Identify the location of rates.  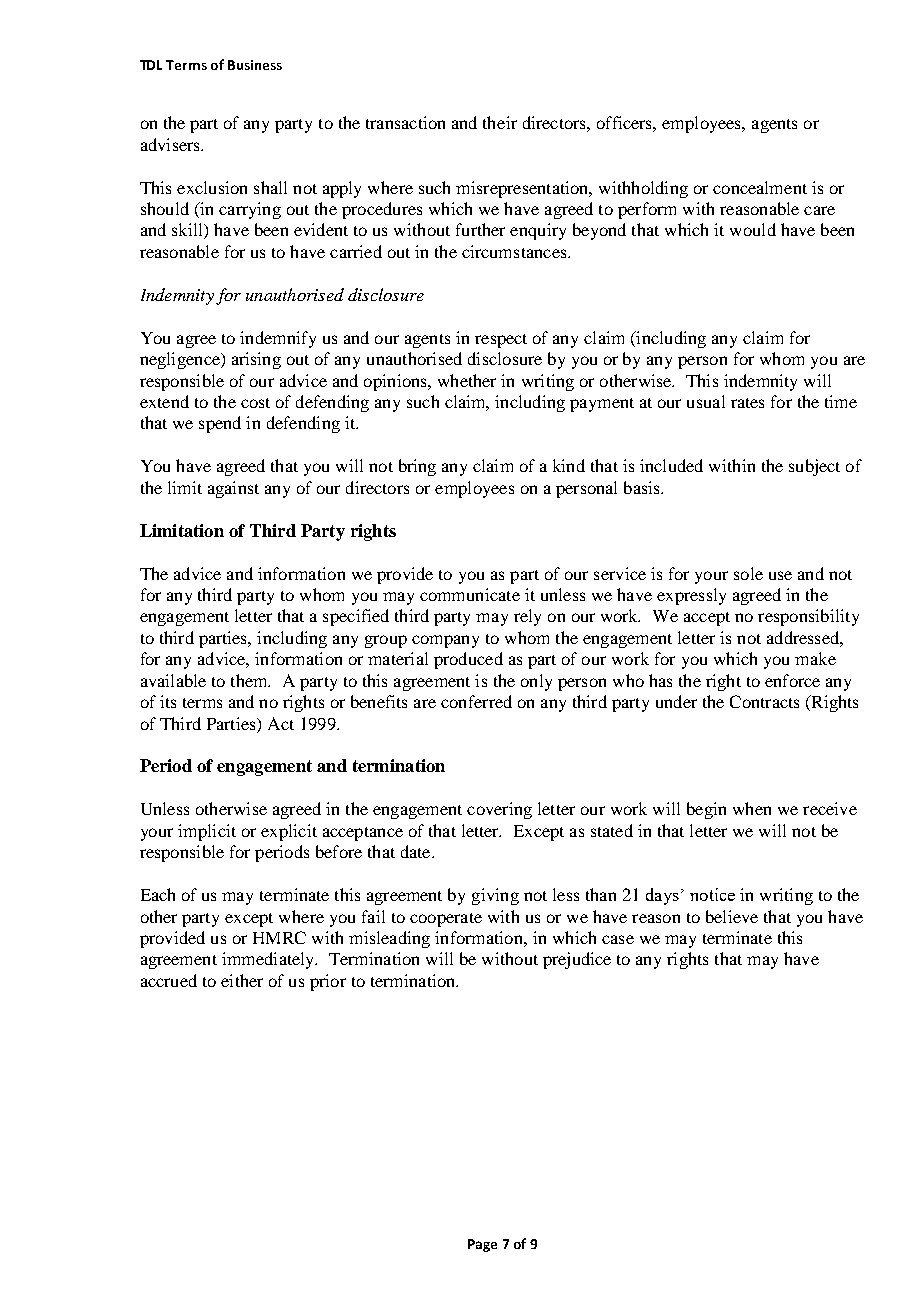
(747, 403).
